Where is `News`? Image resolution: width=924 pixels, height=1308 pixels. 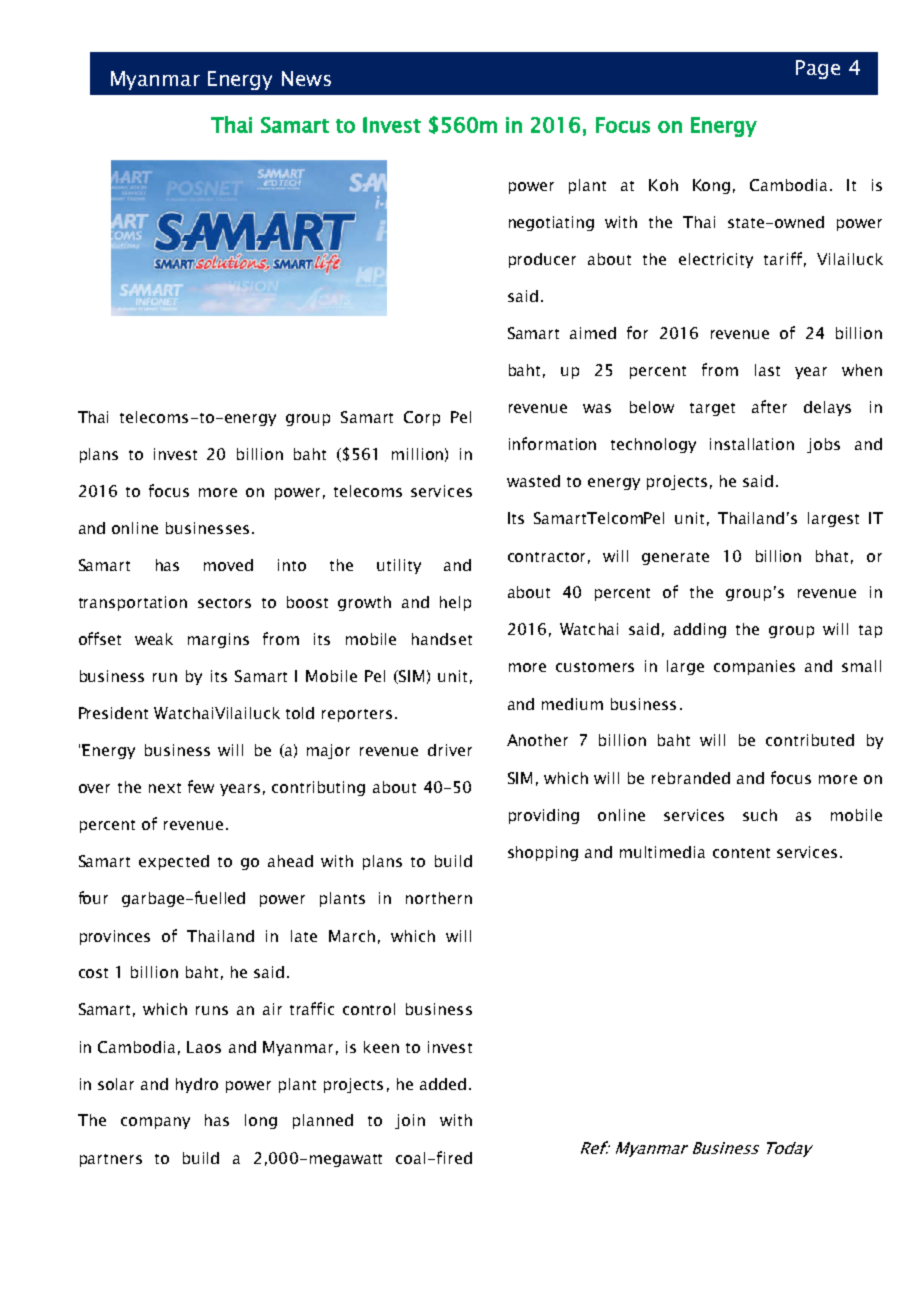 News is located at coordinates (306, 78).
